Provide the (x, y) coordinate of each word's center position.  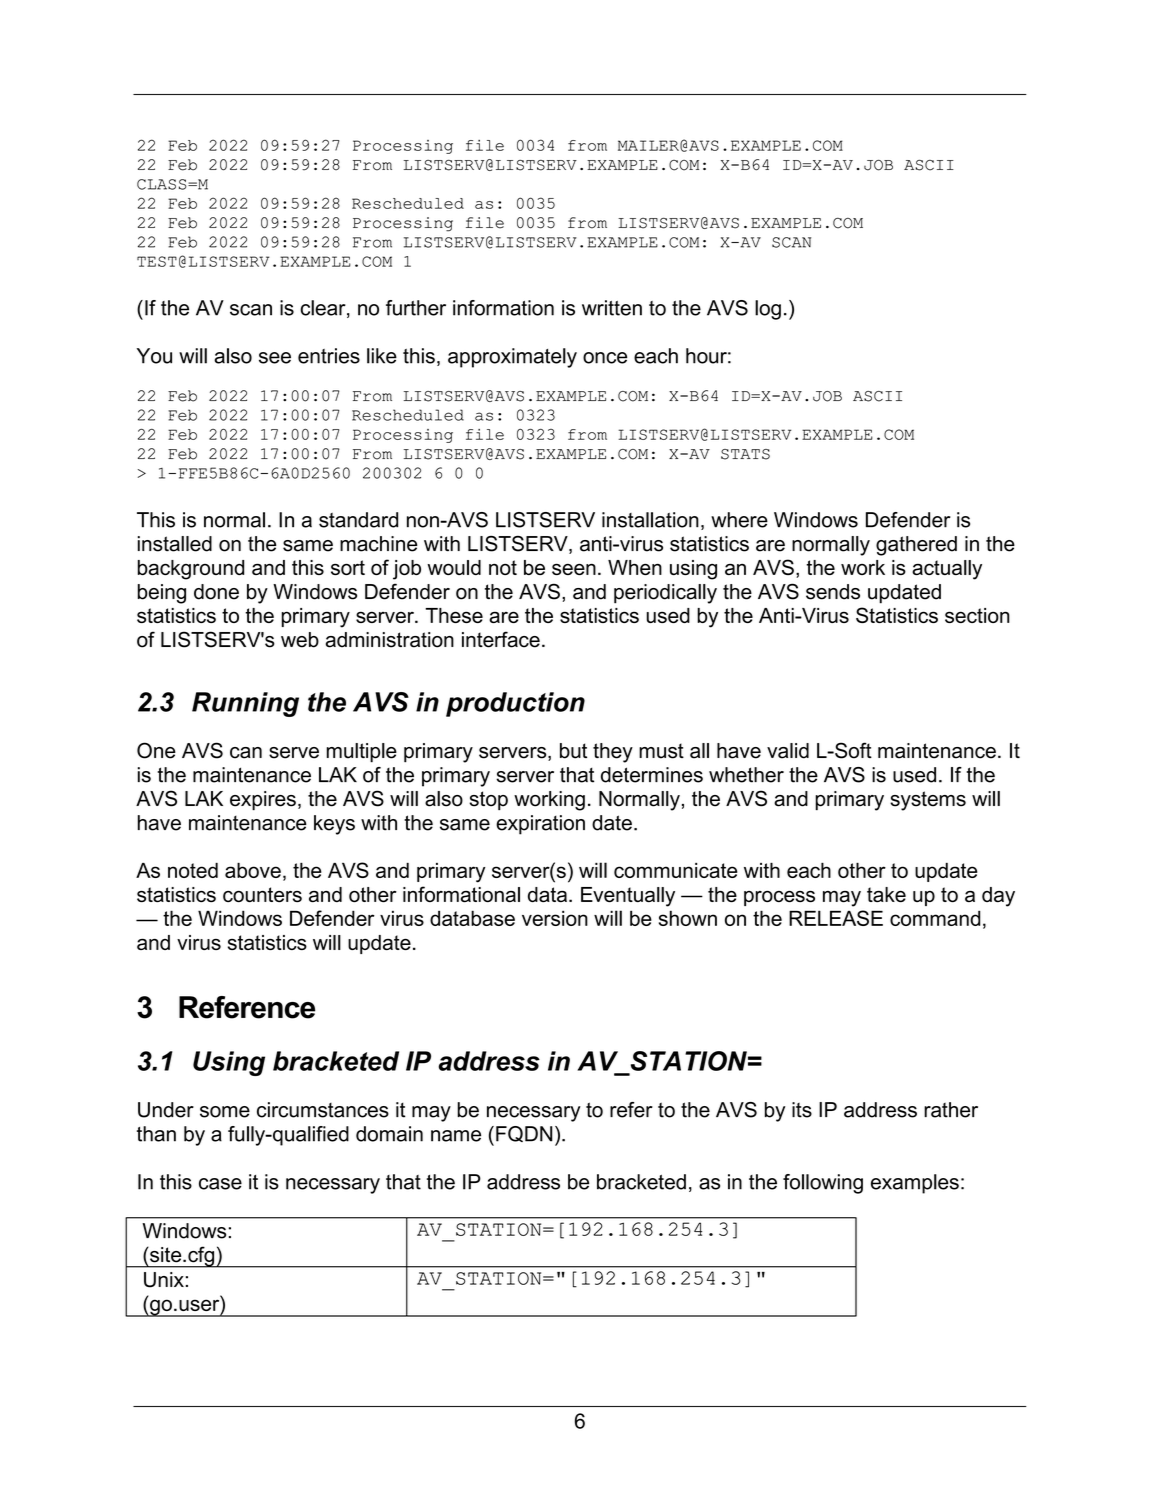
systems (928, 801)
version (555, 918)
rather (951, 1110)
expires (263, 800)
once (605, 358)
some (225, 1112)
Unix (164, 1280)
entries (329, 356)
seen (574, 569)
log (768, 310)
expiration (540, 825)
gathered (916, 546)
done (216, 592)
